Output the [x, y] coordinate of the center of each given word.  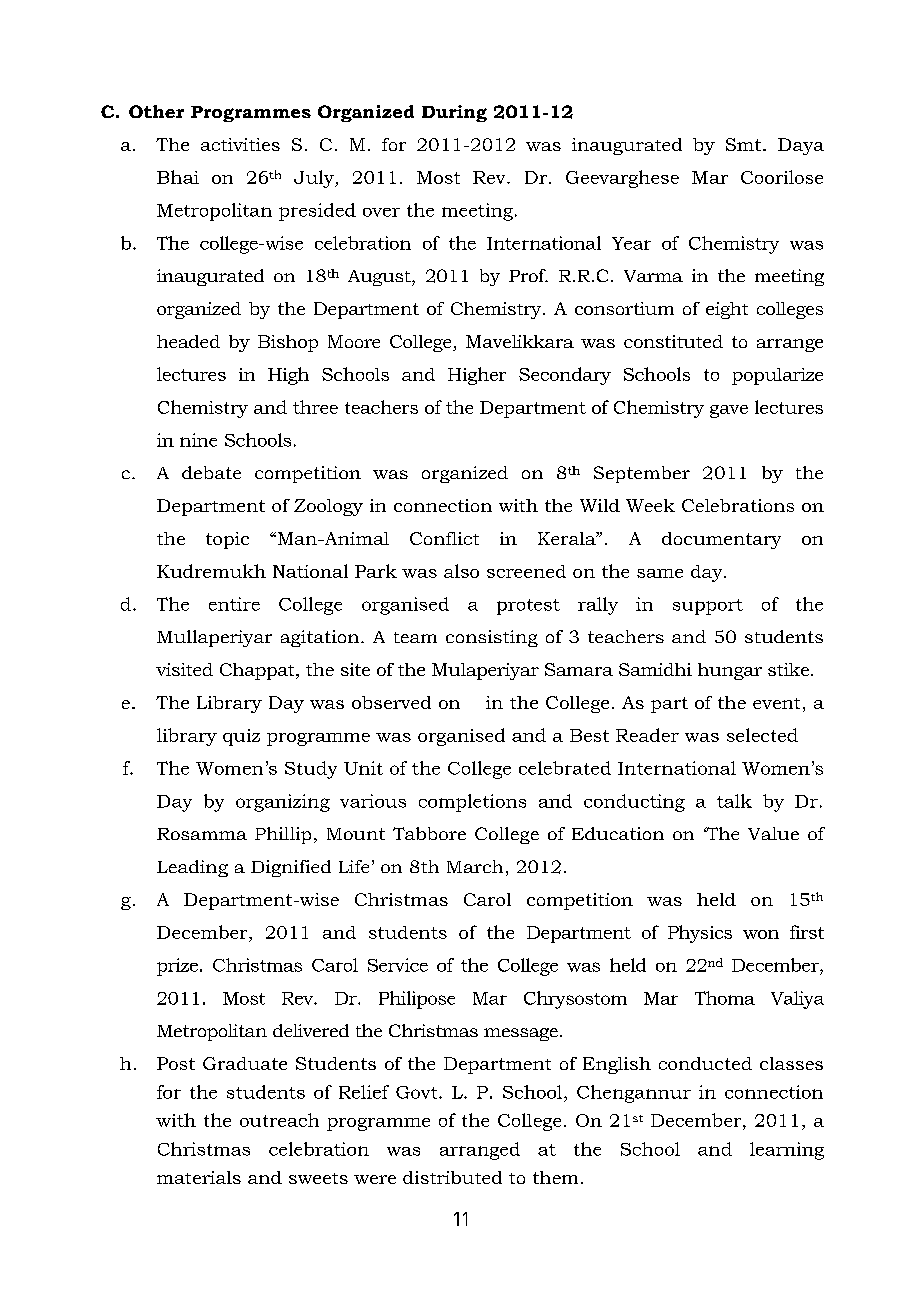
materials [199, 1177]
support [708, 607]
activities [240, 144]
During [454, 113]
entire [234, 604]
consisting [492, 638]
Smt [745, 144]
